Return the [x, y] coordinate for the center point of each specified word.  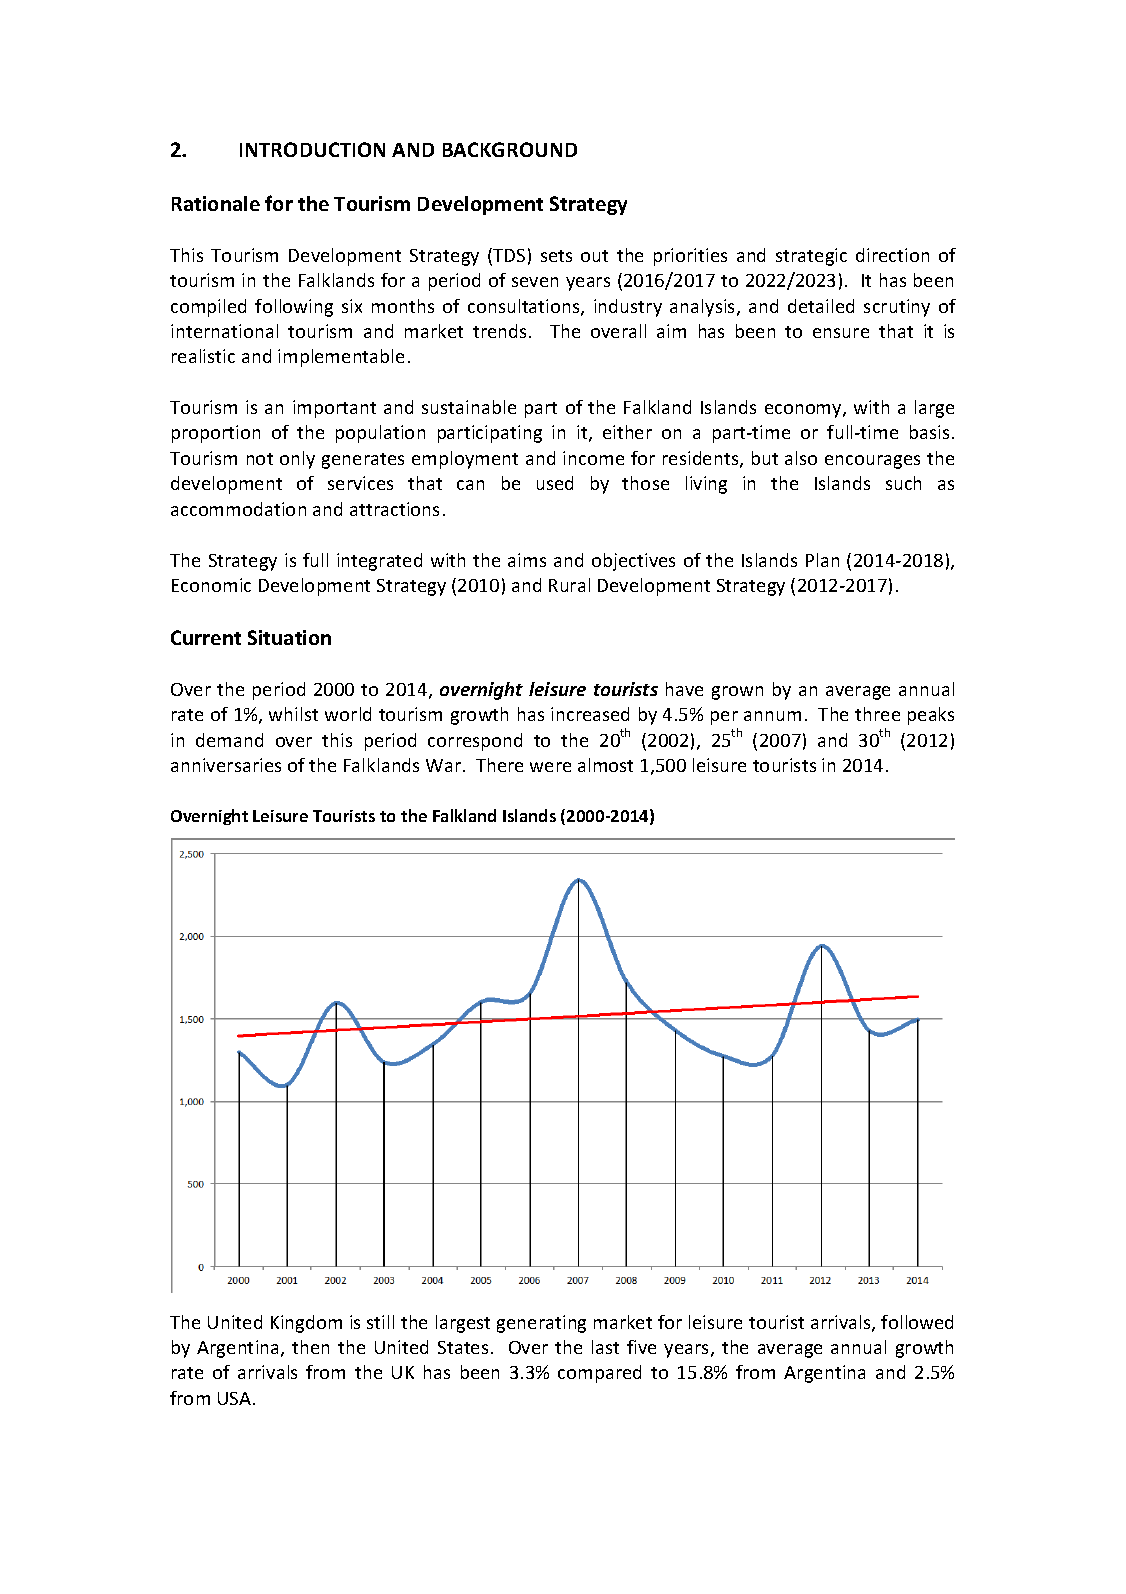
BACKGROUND [510, 149]
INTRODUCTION [312, 149]
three [877, 714]
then [310, 1347]
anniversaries [226, 765]
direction [892, 255]
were [550, 767]
